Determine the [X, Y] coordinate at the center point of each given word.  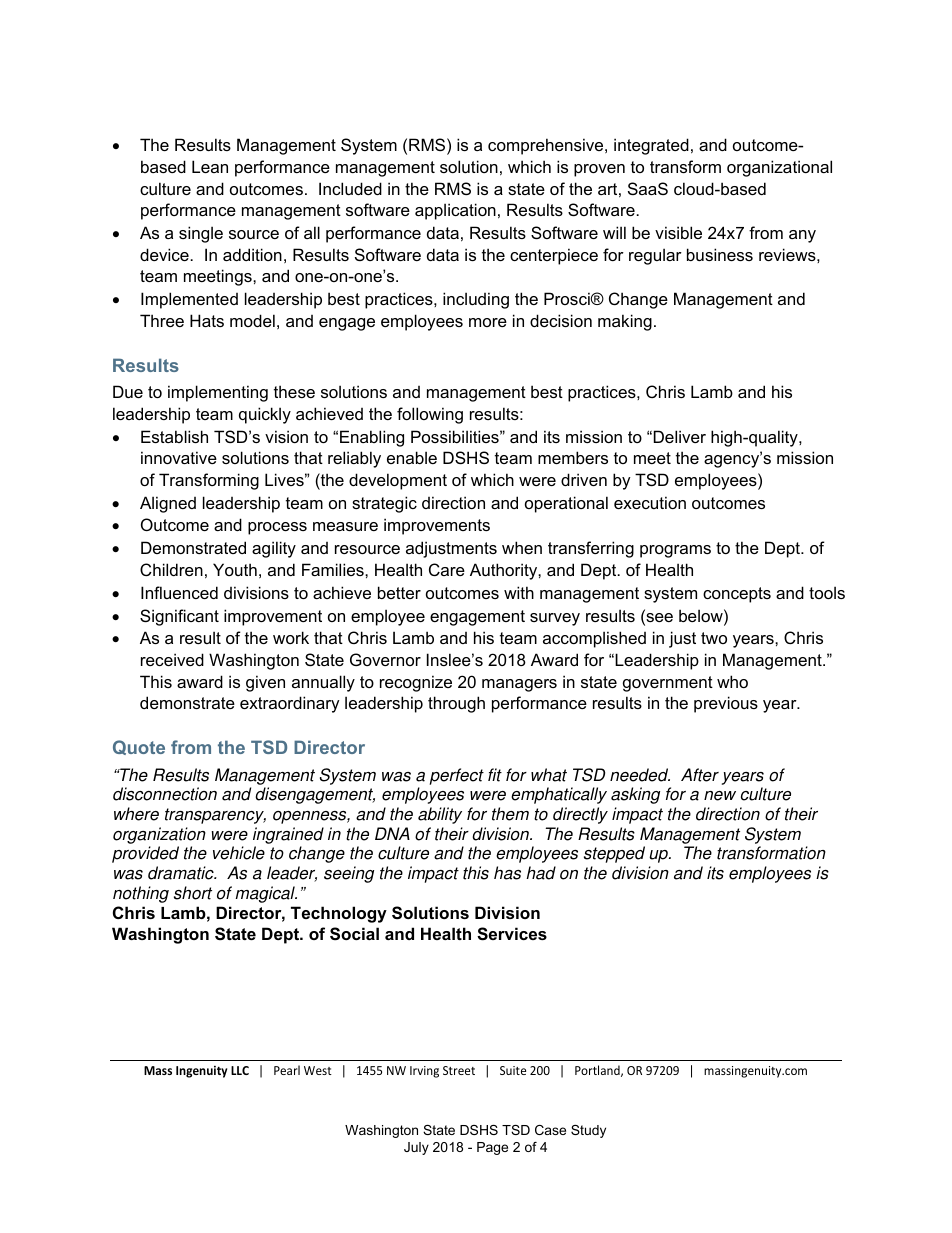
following [430, 415]
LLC [240, 1070]
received [172, 659]
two [714, 638]
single [201, 234]
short [193, 893]
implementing [218, 393]
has [507, 873]
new [720, 796]
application [455, 211]
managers [519, 685]
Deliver [680, 436]
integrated [651, 146]
